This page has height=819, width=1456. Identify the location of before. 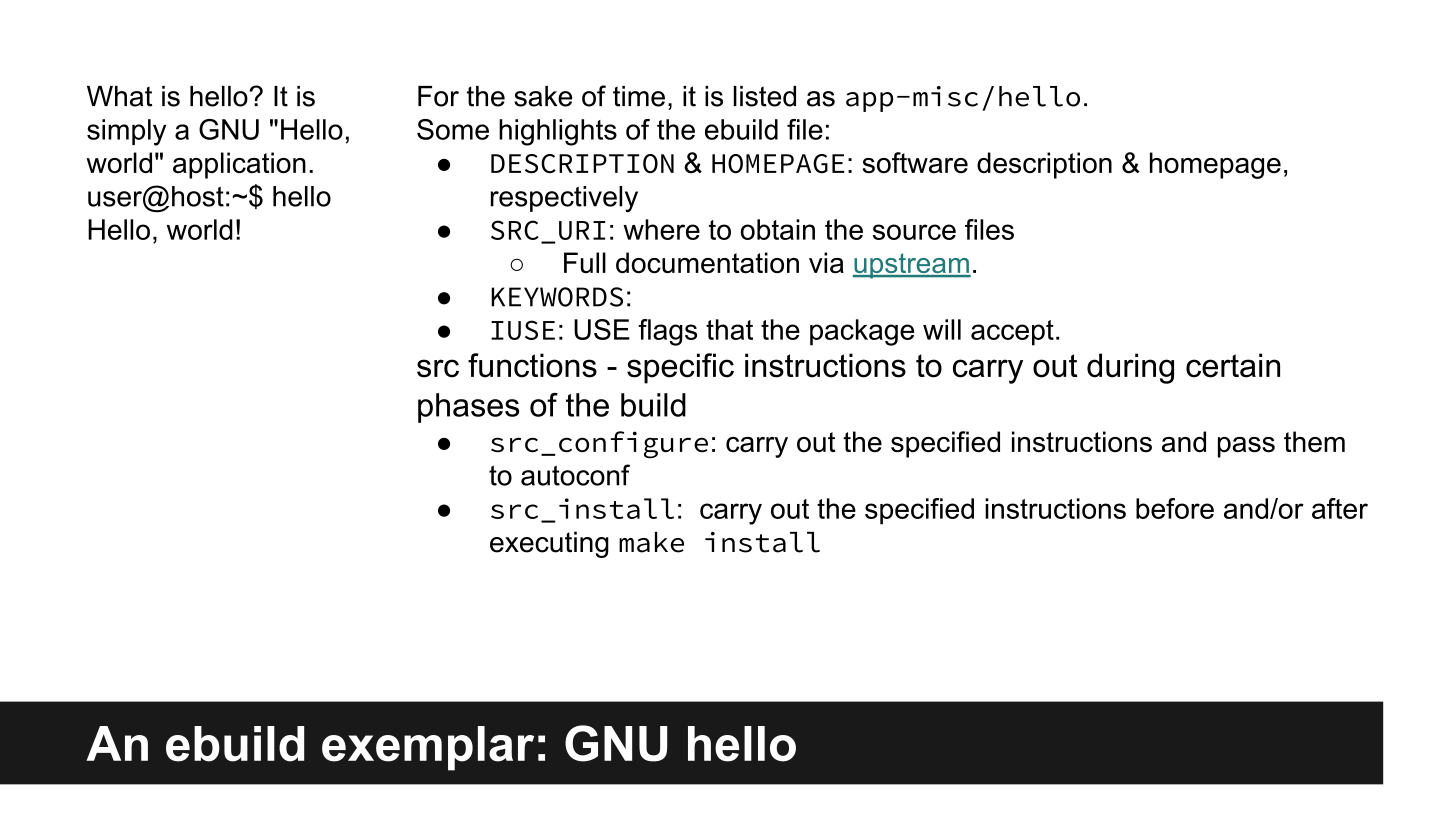
(1175, 508).
